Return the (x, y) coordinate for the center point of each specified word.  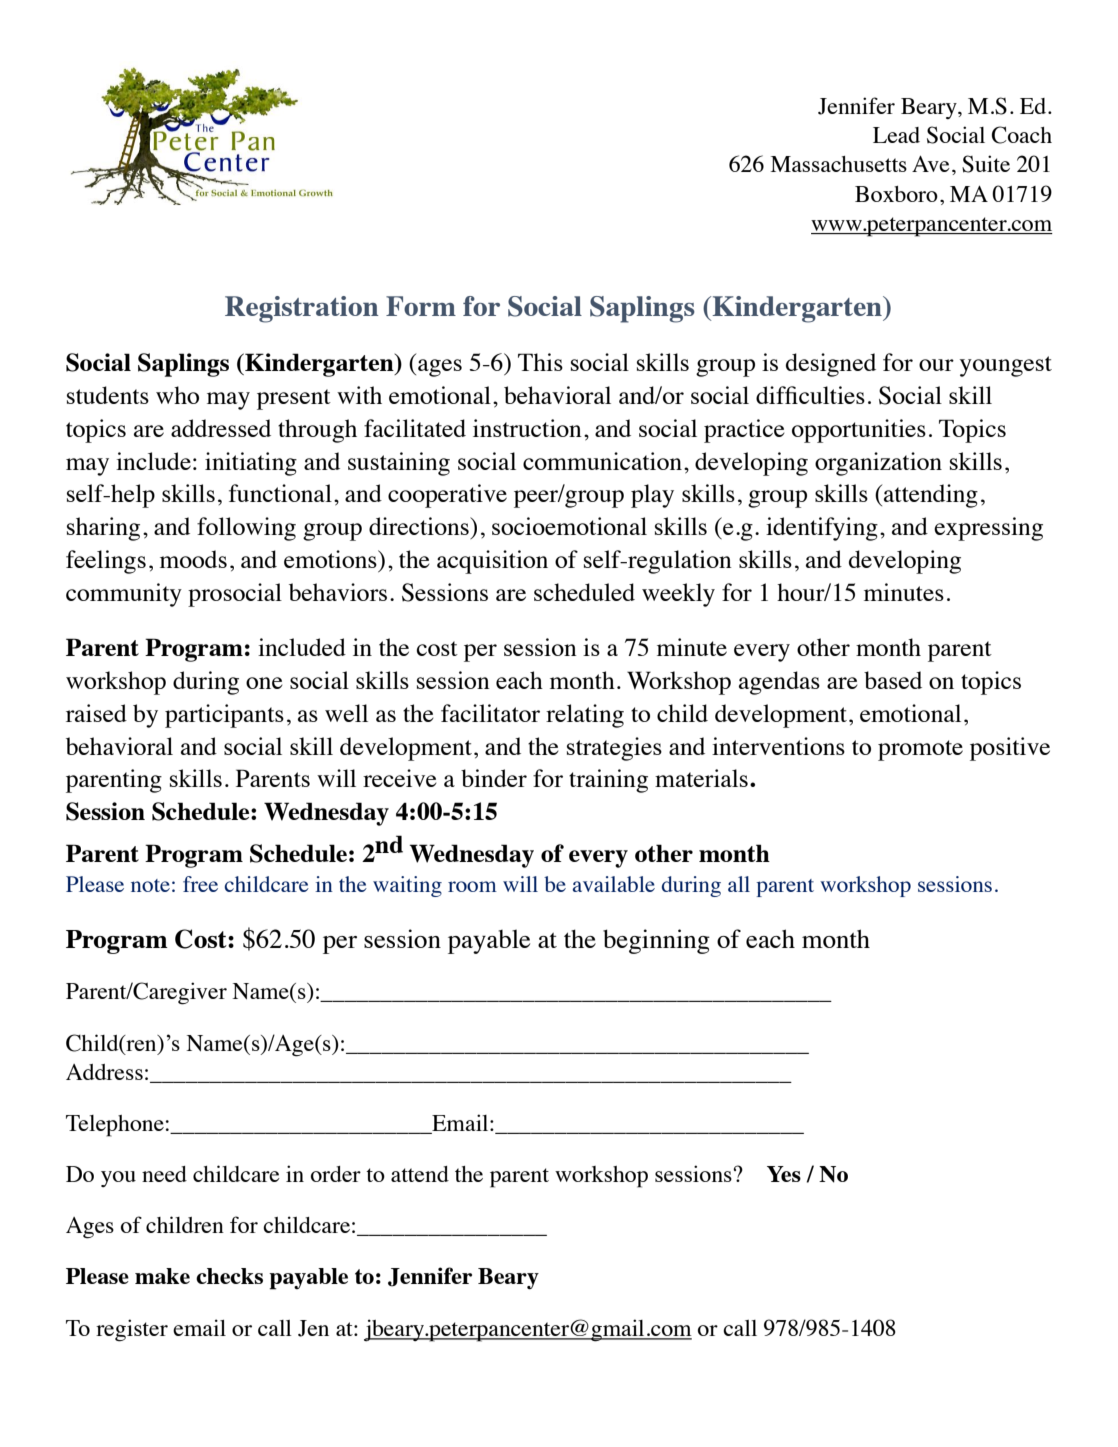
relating (585, 716)
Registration (302, 309)
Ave (931, 164)
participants (224, 716)
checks (229, 1276)
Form (421, 306)
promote (920, 750)
